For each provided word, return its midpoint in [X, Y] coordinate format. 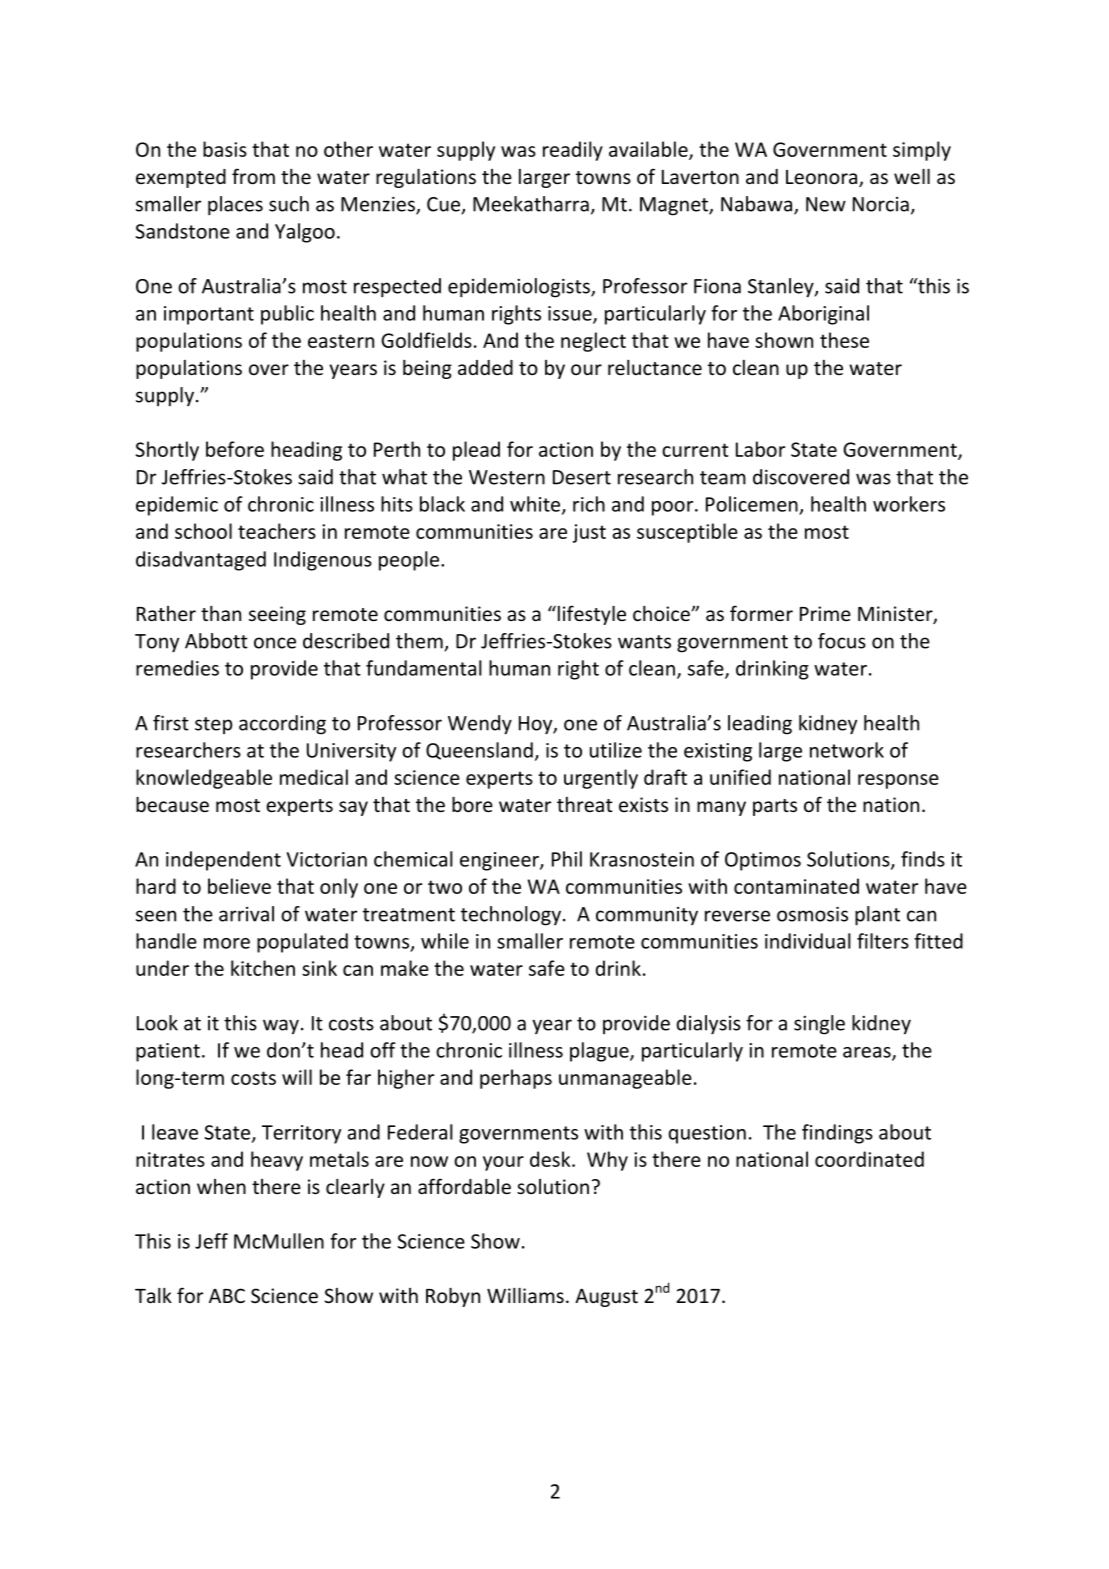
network [847, 750]
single [819, 1025]
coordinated [869, 1159]
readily [573, 151]
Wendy [480, 725]
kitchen [263, 968]
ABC [227, 1295]
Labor [760, 449]
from [253, 176]
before [235, 449]
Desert [582, 477]
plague [600, 1052]
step [213, 725]
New [826, 204]
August [606, 1298]
